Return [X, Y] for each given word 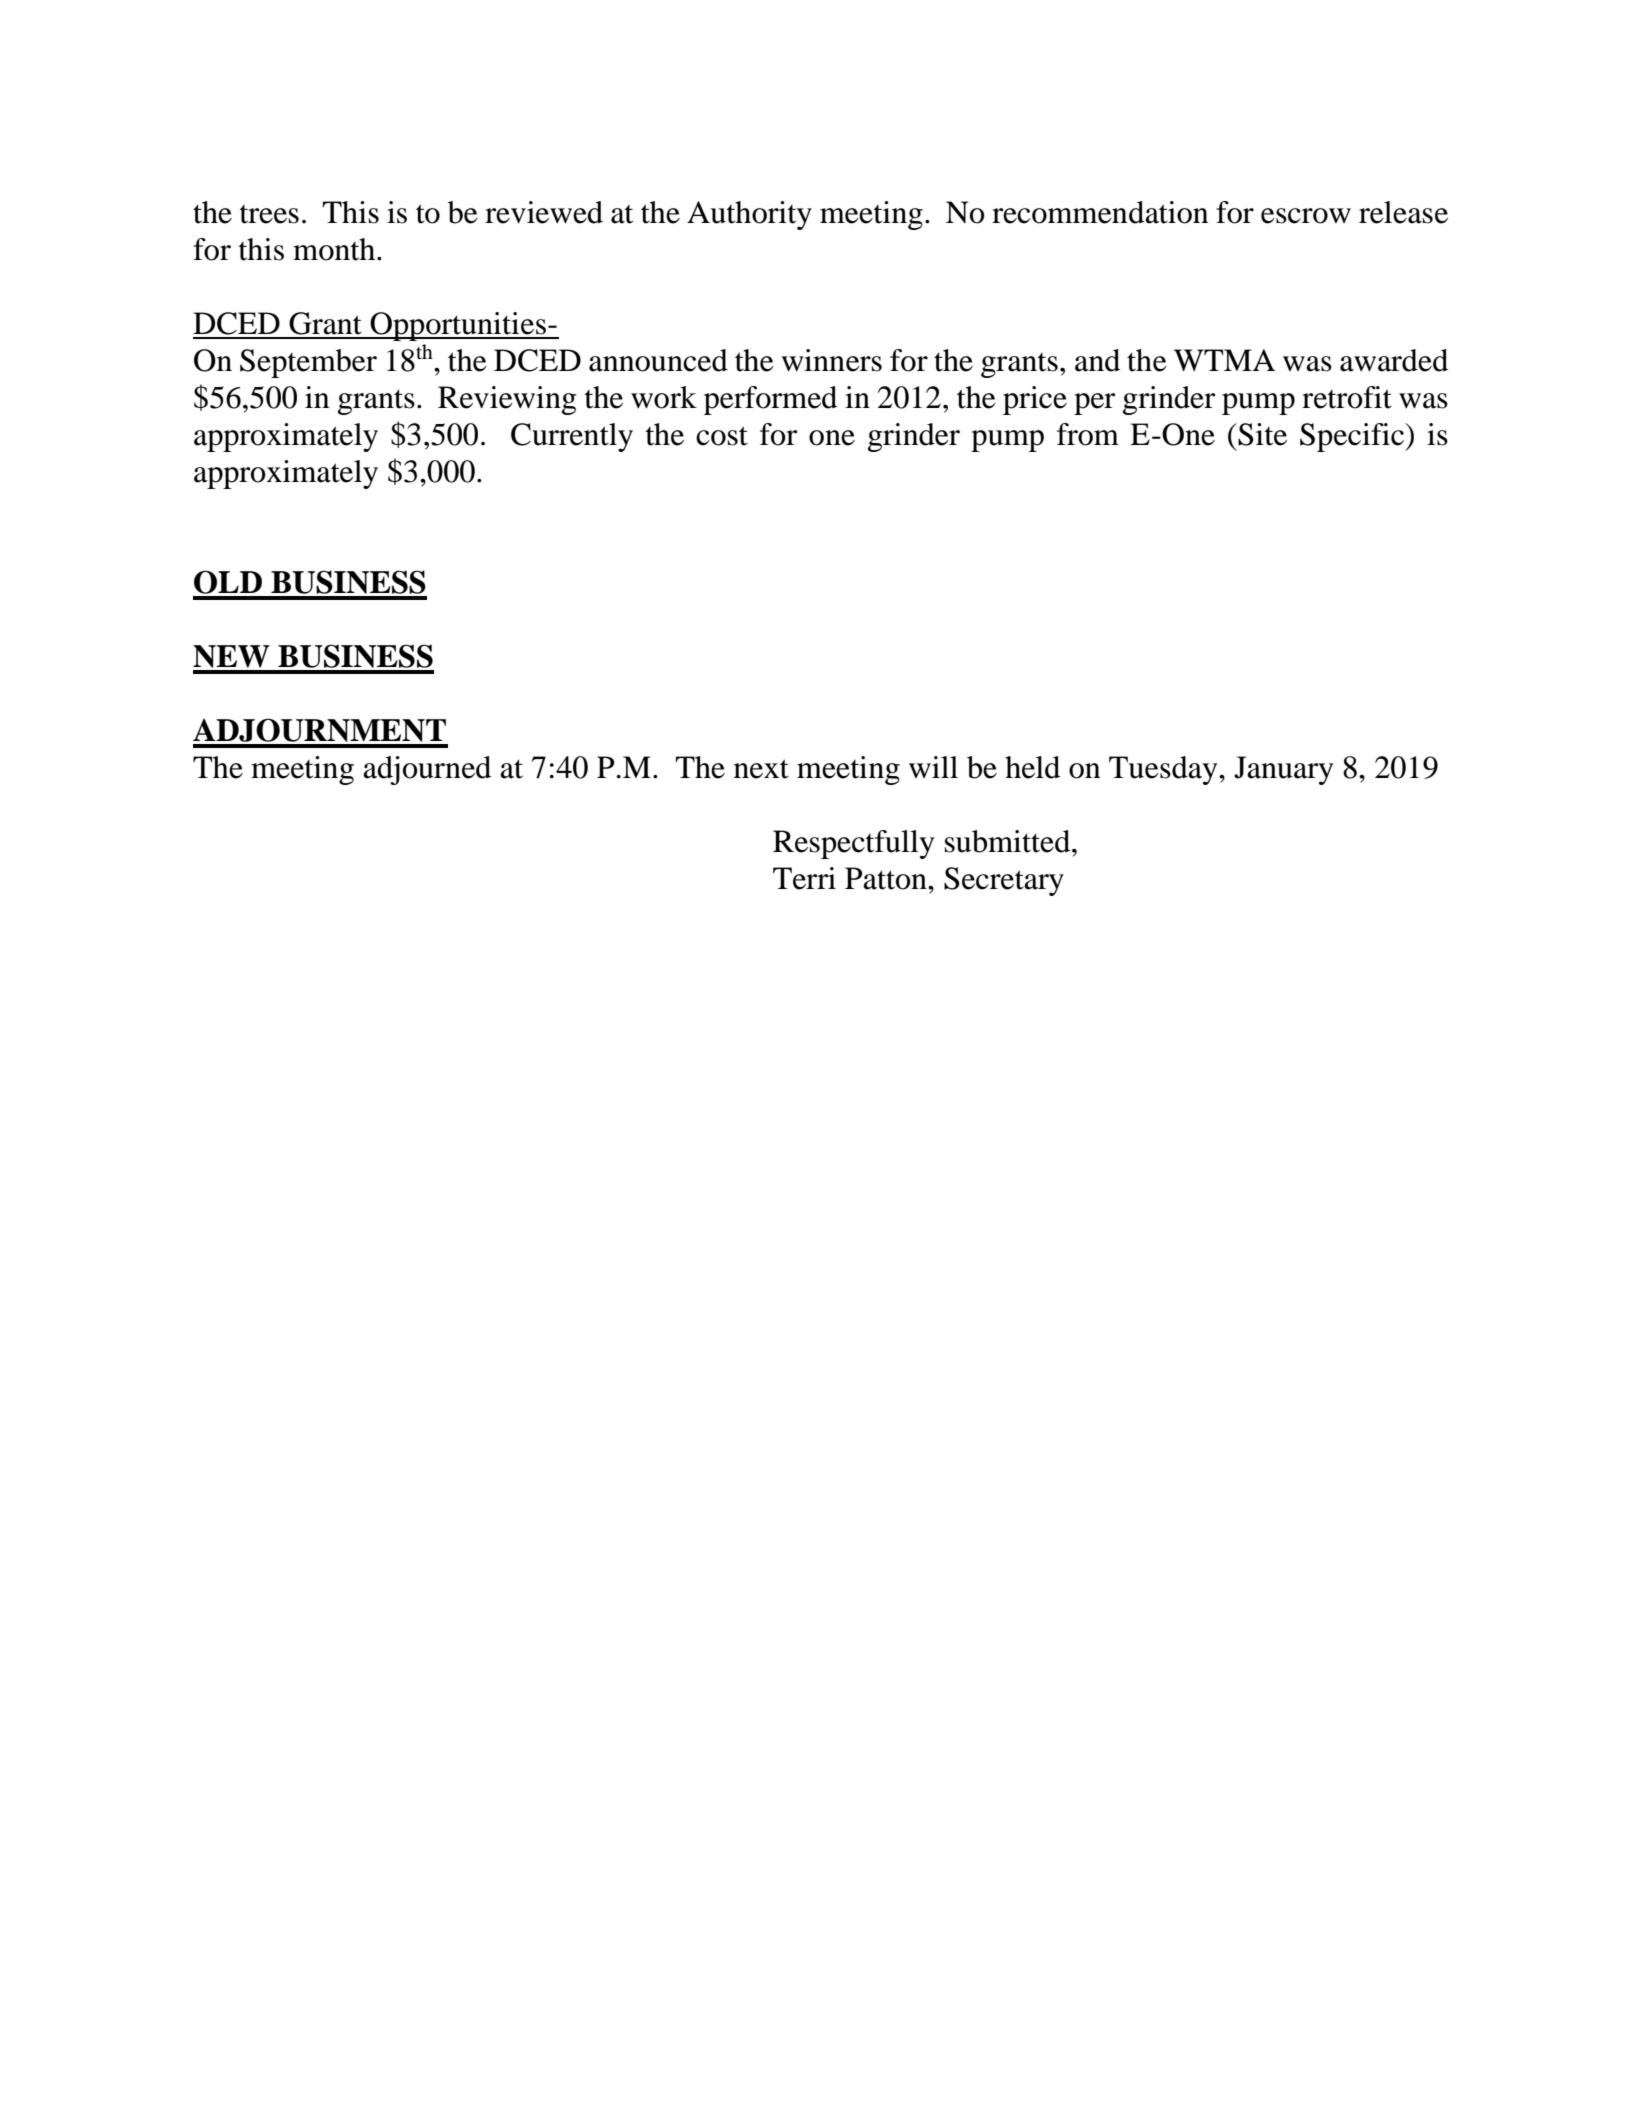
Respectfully [853, 844]
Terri [804, 878]
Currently [572, 437]
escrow [1306, 216]
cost [722, 436]
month [335, 249]
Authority [749, 215]
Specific [1353, 437]
